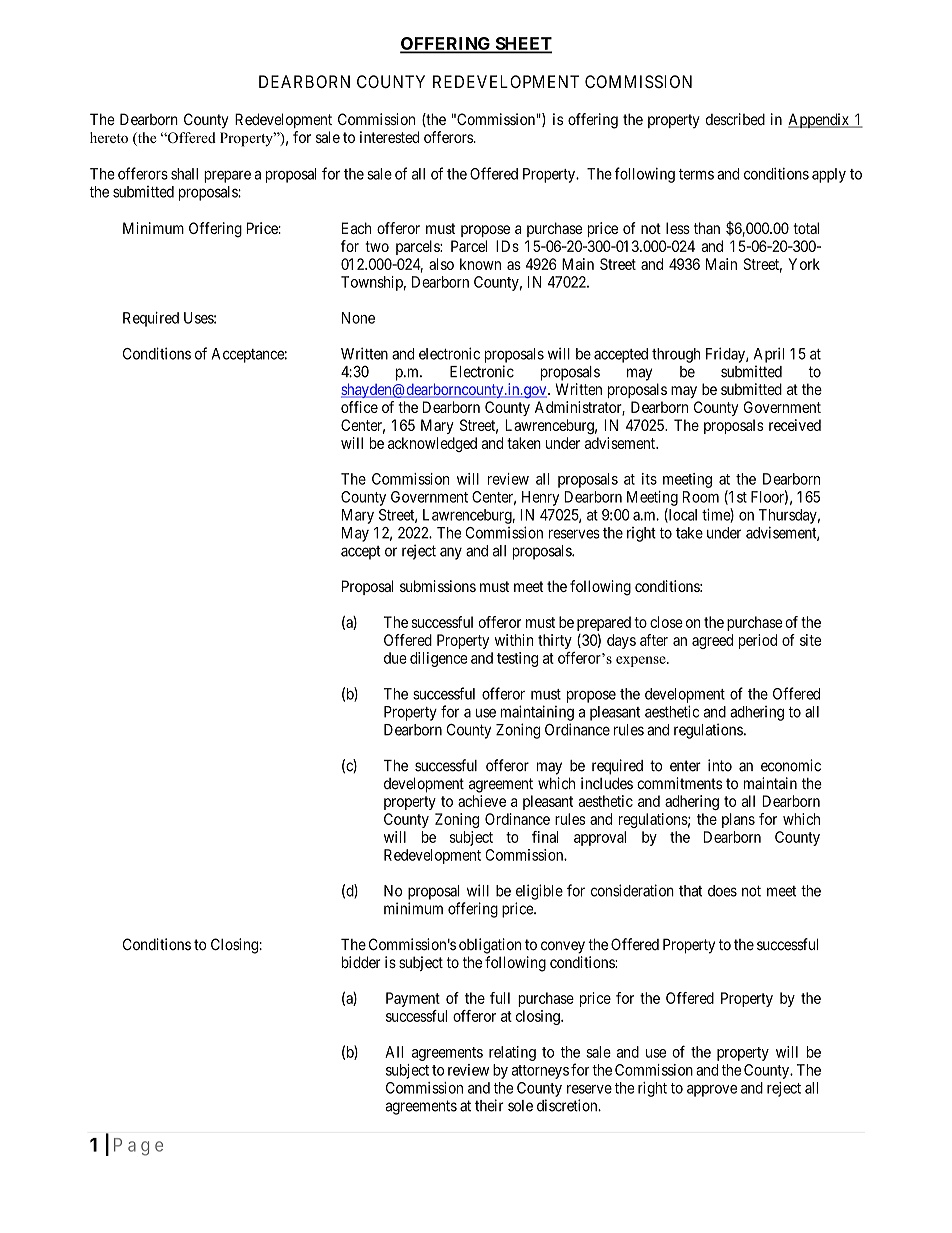 The width and height of the page is (952, 1233). I want to click on acknowledged, so click(432, 444).
